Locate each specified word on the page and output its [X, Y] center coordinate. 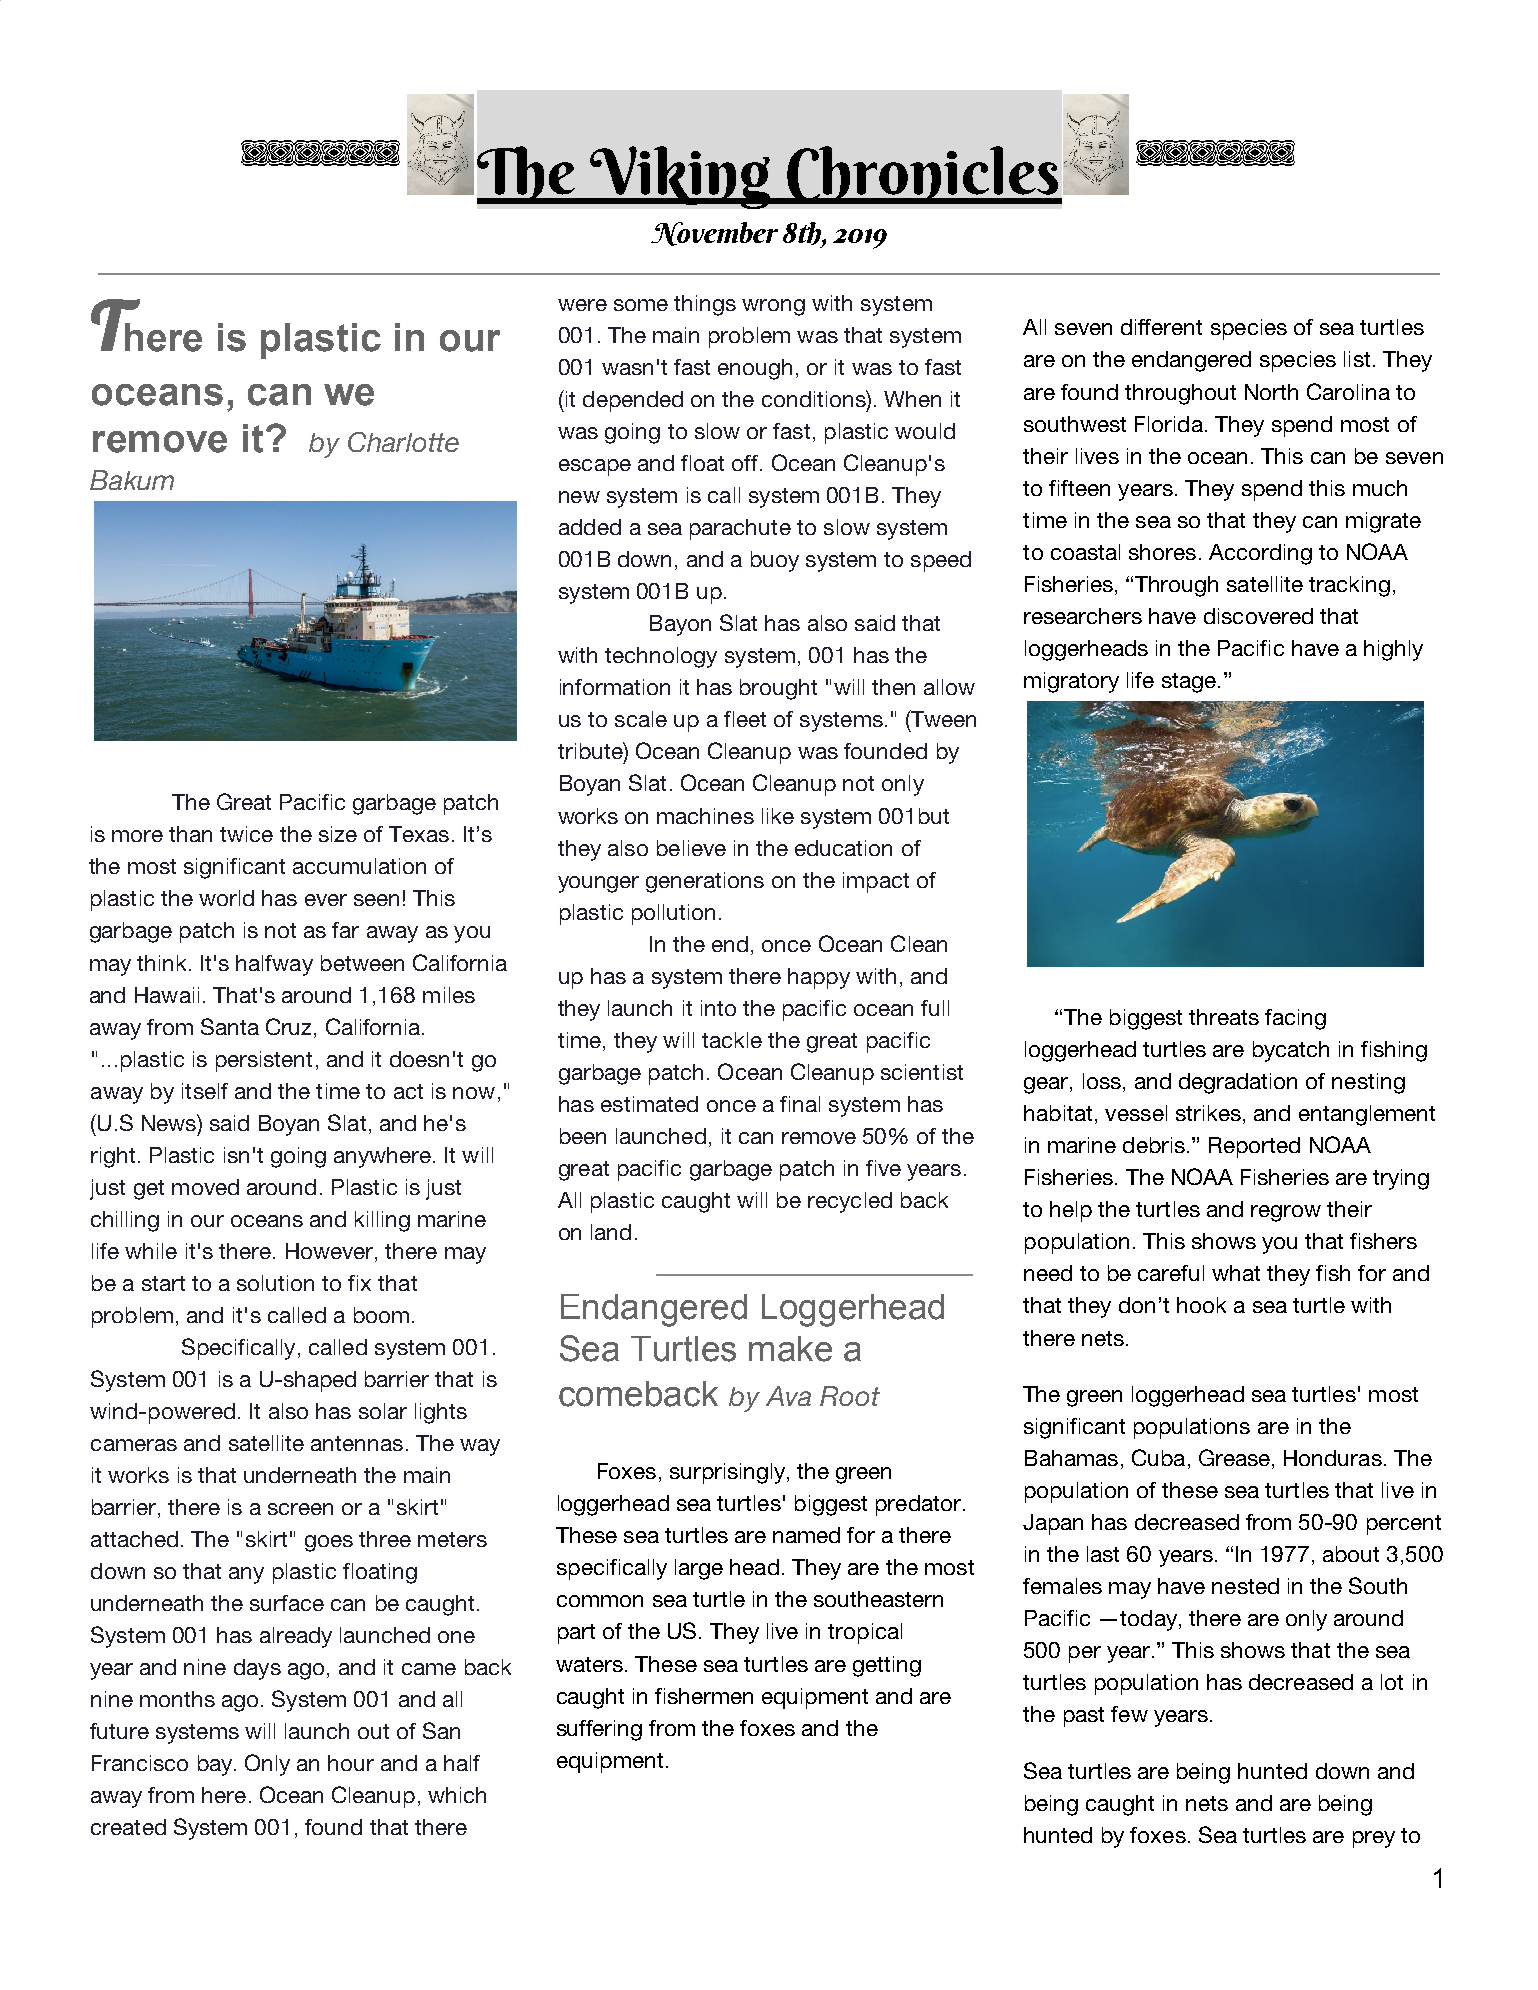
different [1161, 327]
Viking [680, 177]
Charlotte [403, 442]
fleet [745, 719]
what [1236, 1273]
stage [1189, 683]
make [790, 1349]
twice [246, 834]
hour [351, 1763]
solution [275, 1283]
